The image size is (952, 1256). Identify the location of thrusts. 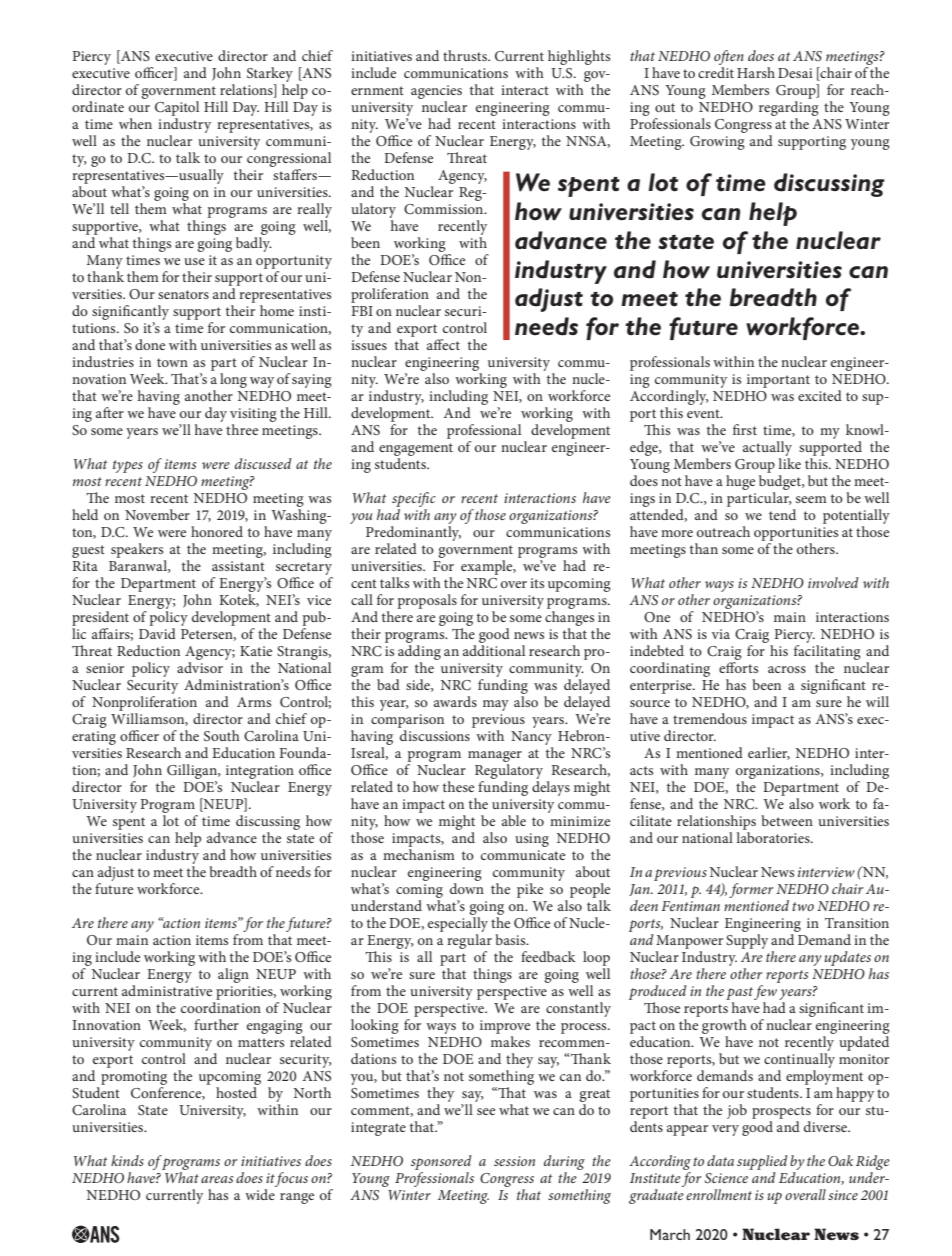
(466, 55).
